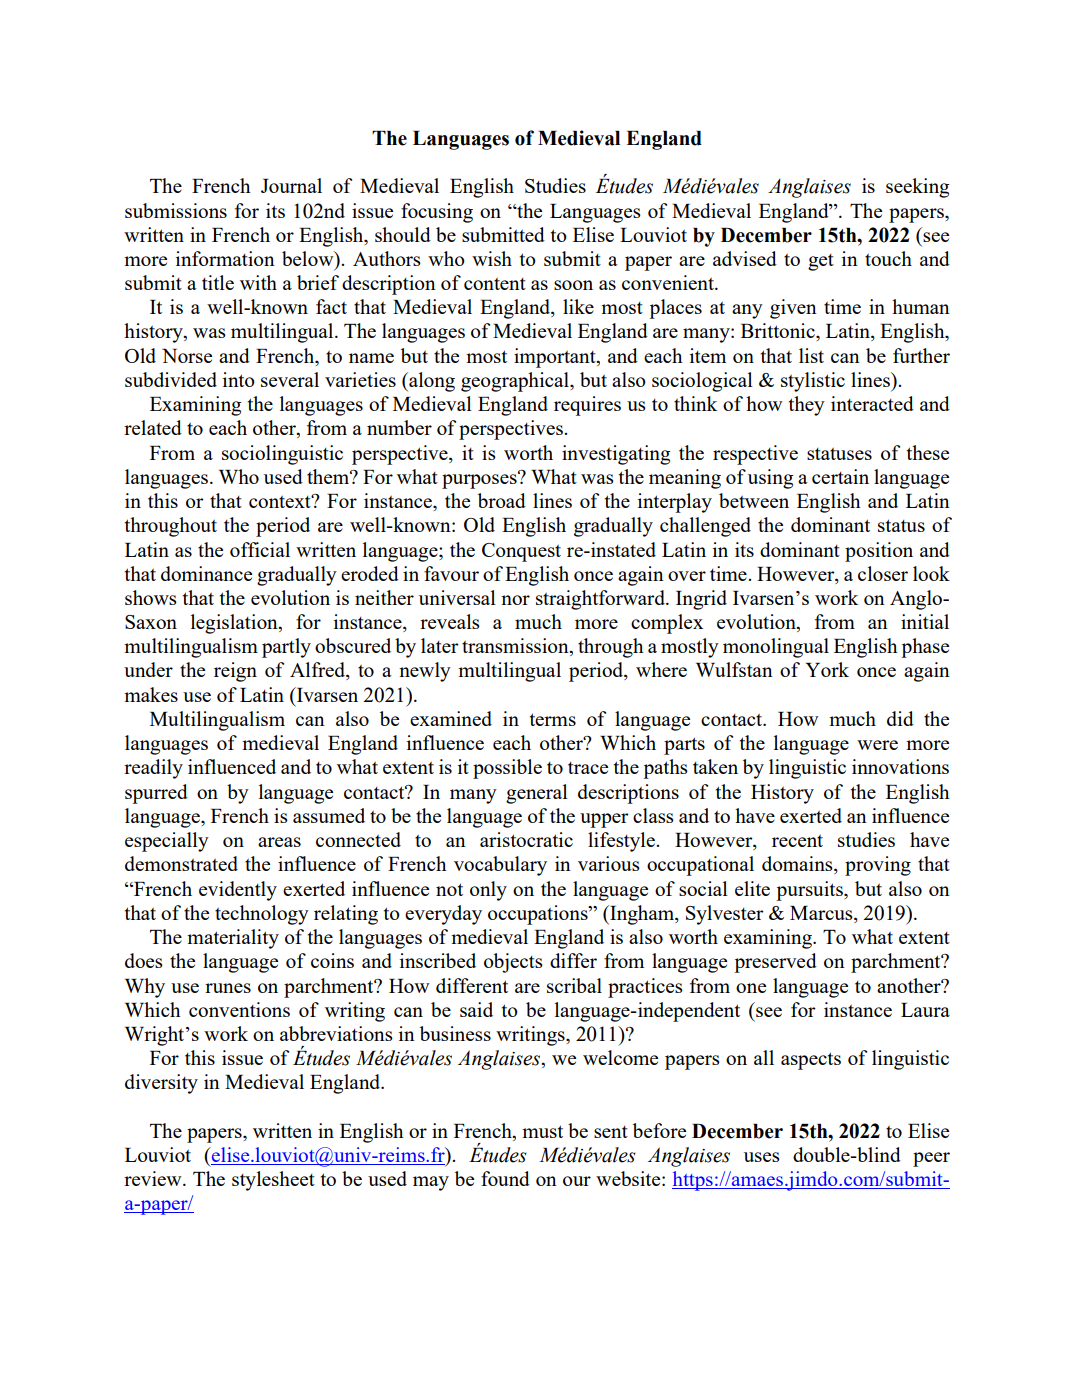  I want to click on spurred, so click(156, 794).
